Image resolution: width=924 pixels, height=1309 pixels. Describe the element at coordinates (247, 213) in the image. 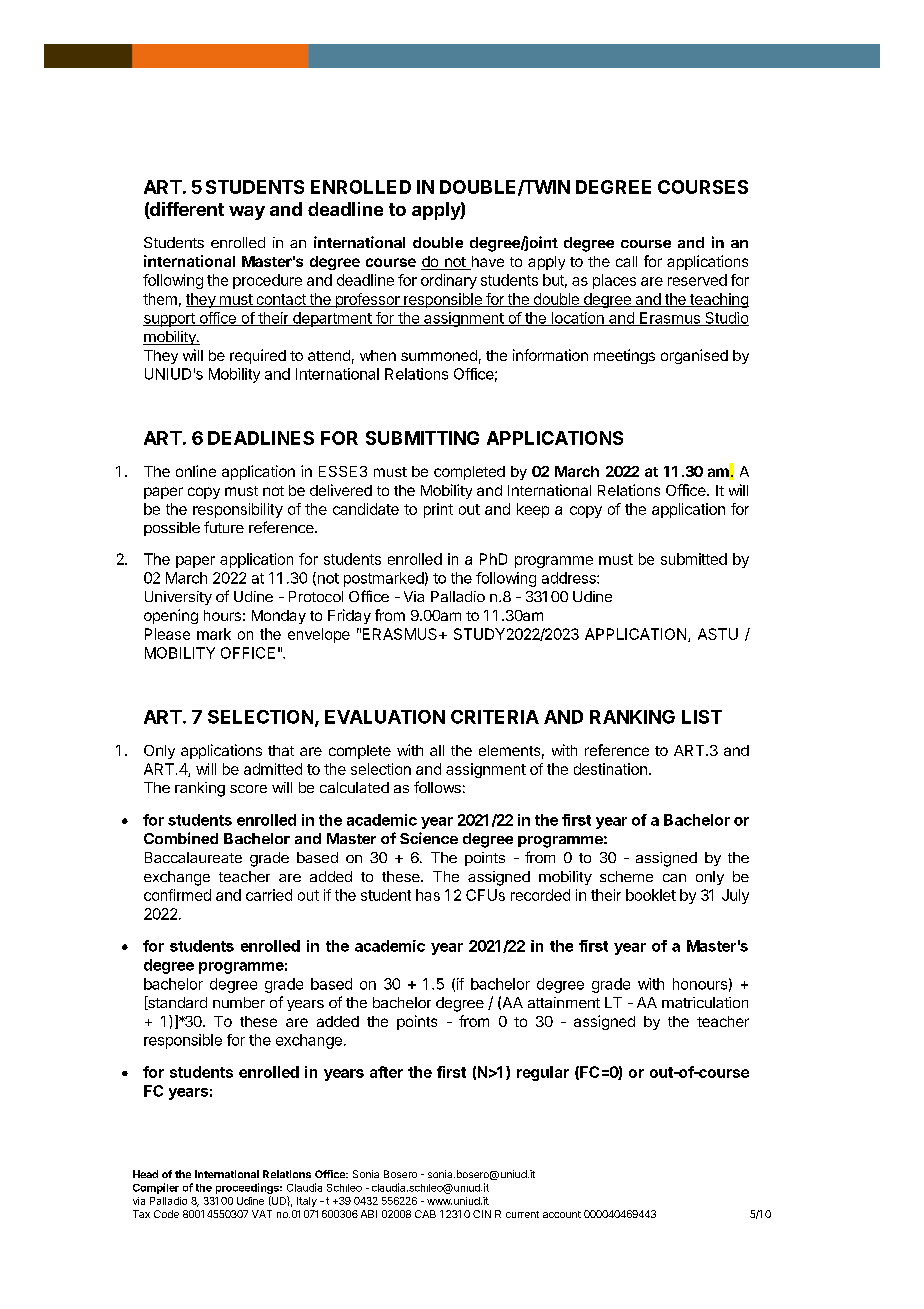

I see `way` at that location.
